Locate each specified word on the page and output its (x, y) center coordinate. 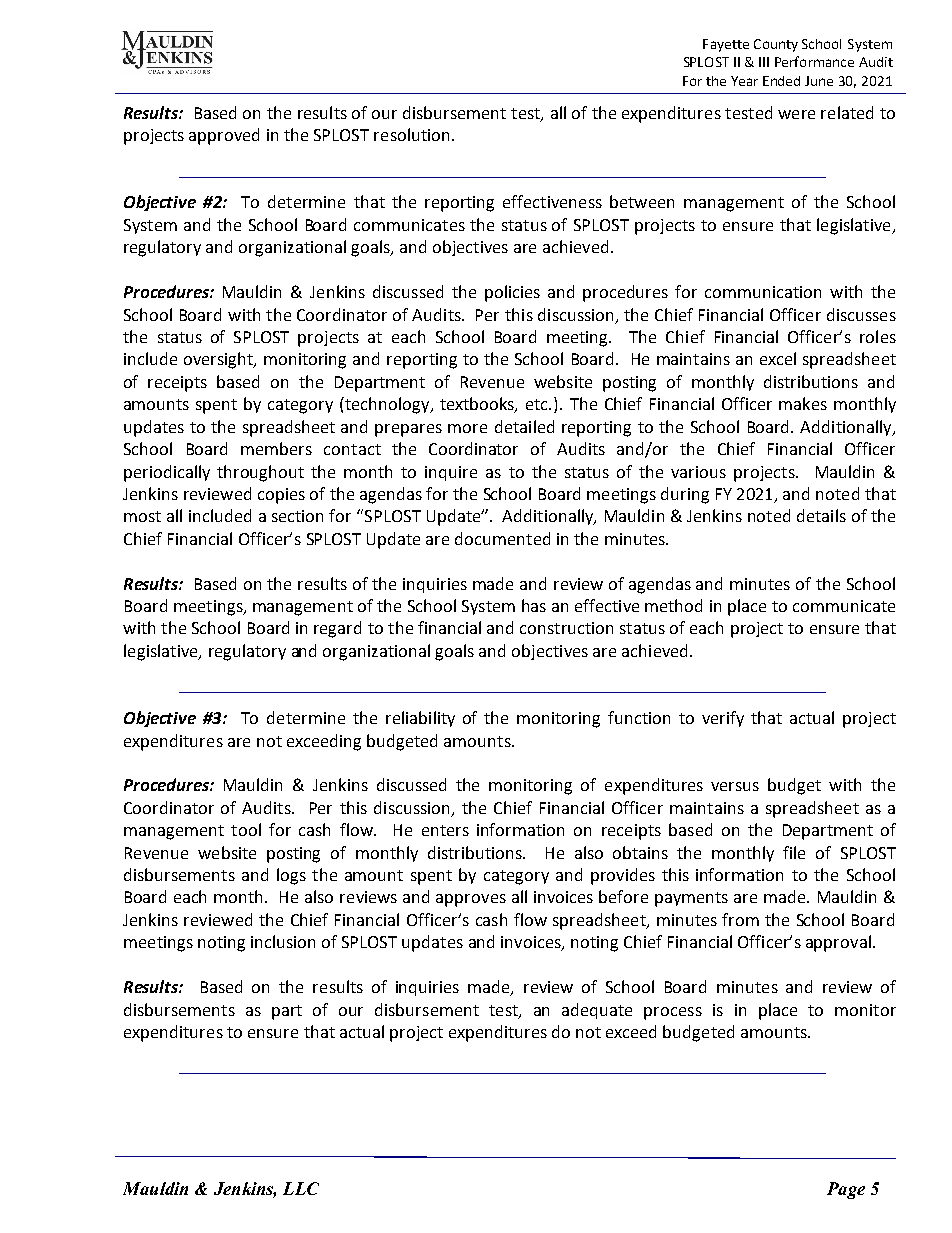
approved (224, 136)
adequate (597, 1011)
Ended (781, 81)
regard (337, 629)
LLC (301, 1188)
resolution (411, 134)
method (673, 605)
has (534, 605)
